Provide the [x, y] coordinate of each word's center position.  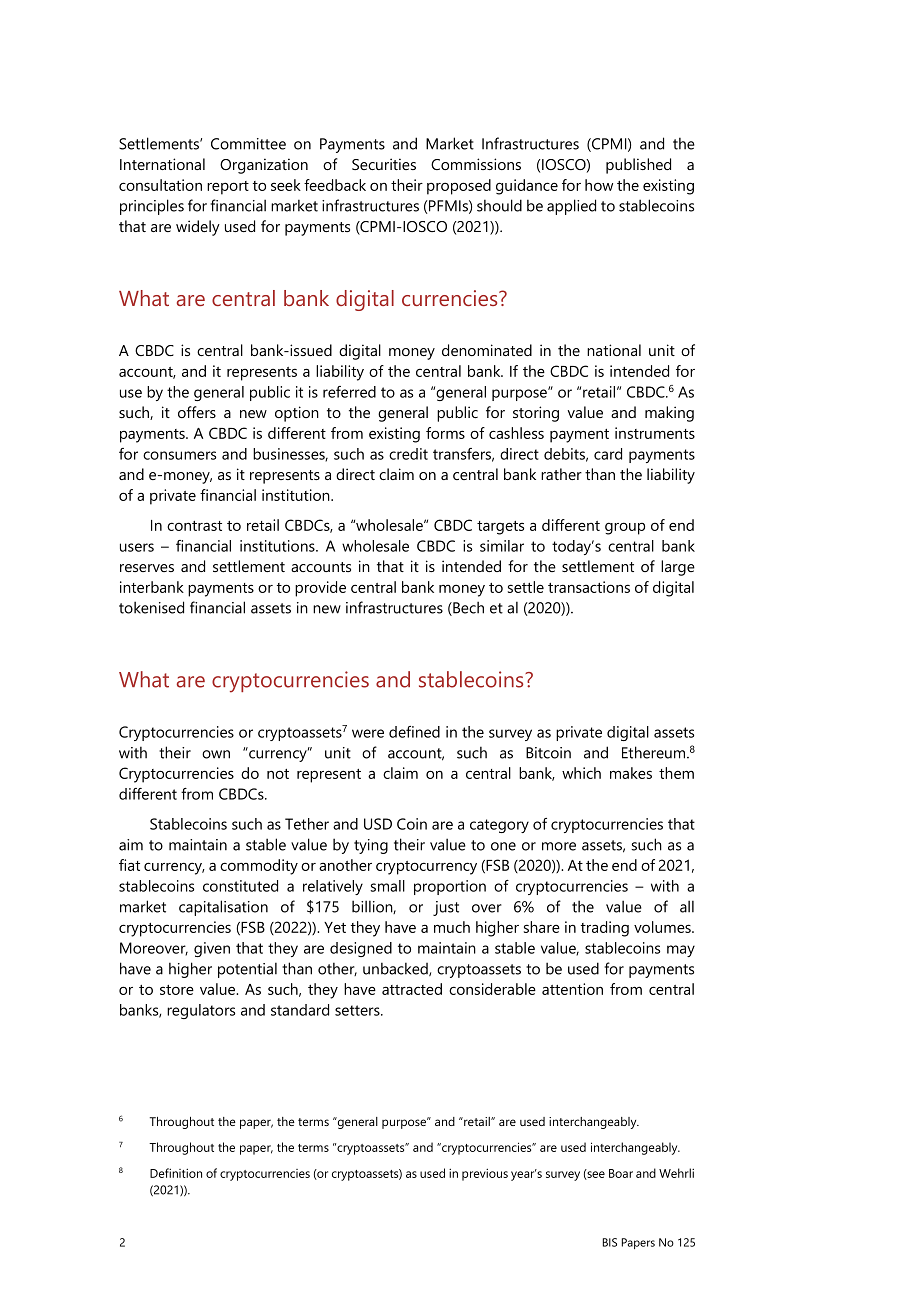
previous [485, 1174]
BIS [610, 1242]
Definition [176, 1173]
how [599, 185]
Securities [384, 164]
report [228, 188]
